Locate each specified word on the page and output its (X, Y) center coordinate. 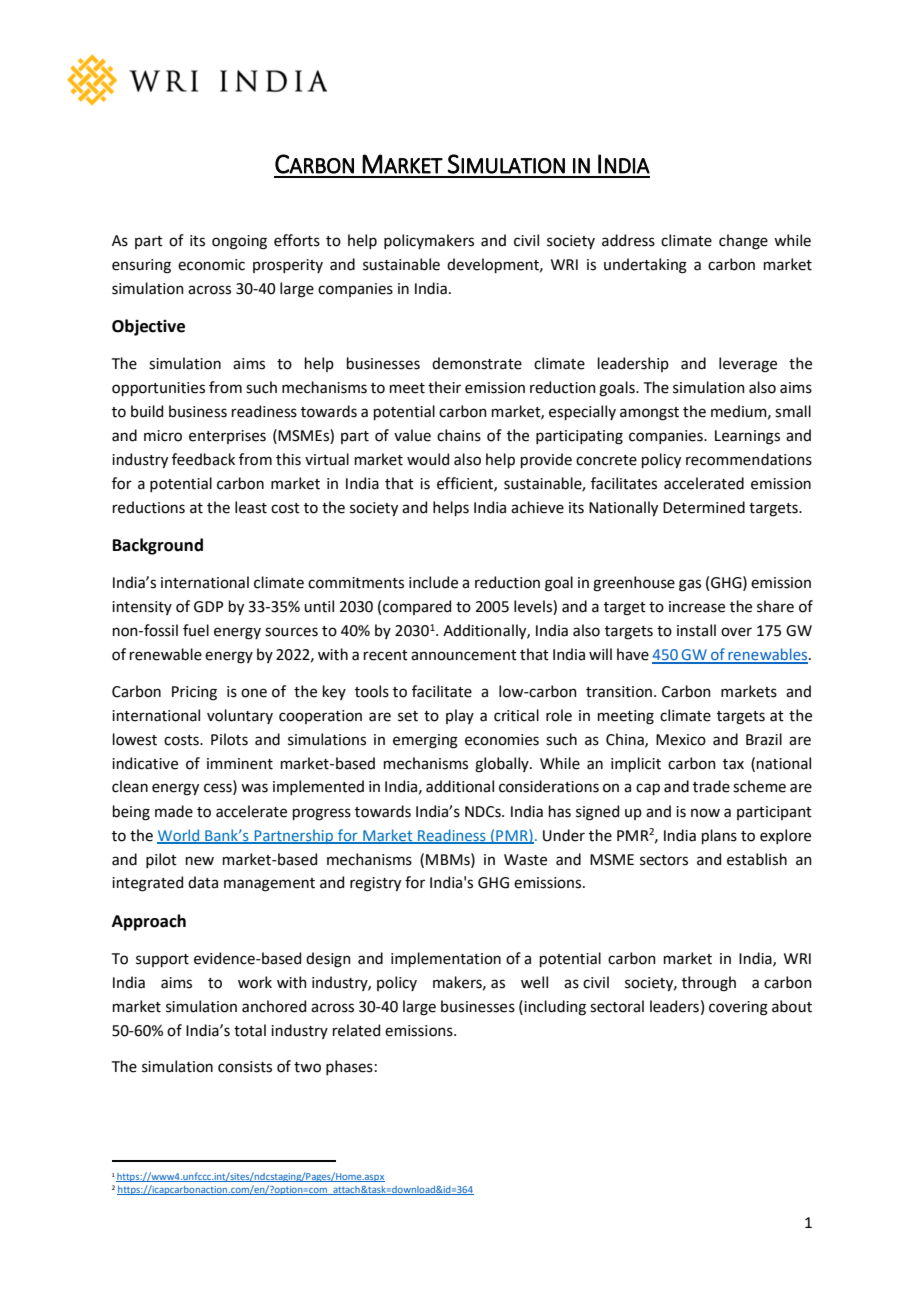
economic (211, 265)
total (250, 1030)
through (709, 984)
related (356, 1030)
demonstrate (477, 363)
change (743, 242)
